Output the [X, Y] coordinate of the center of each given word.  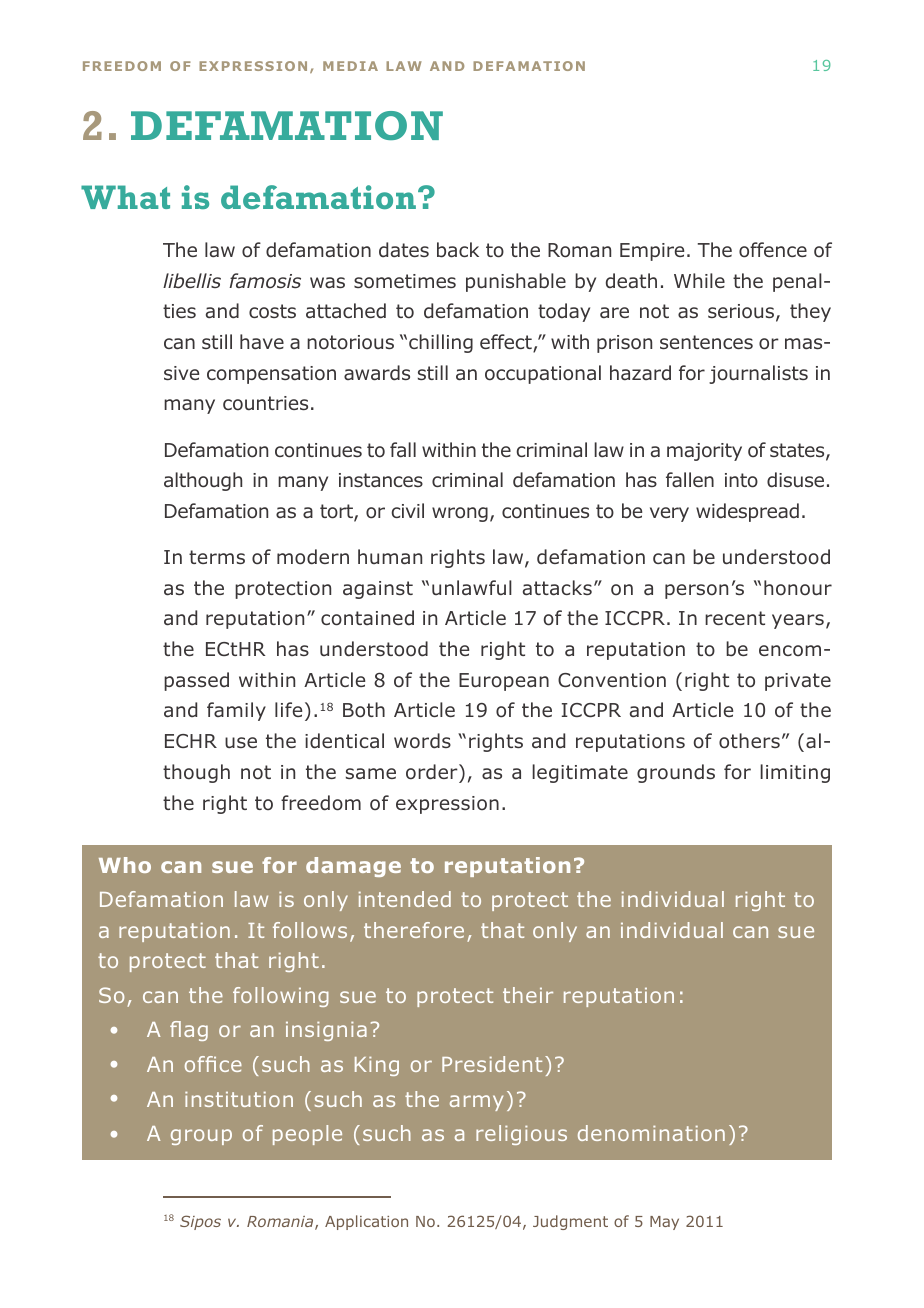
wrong [460, 514]
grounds [676, 773]
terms [217, 557]
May [664, 1223]
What [125, 197]
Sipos [200, 1222]
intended [405, 899]
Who [125, 865]
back [458, 250]
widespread [747, 512]
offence [773, 250]
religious [521, 1135]
